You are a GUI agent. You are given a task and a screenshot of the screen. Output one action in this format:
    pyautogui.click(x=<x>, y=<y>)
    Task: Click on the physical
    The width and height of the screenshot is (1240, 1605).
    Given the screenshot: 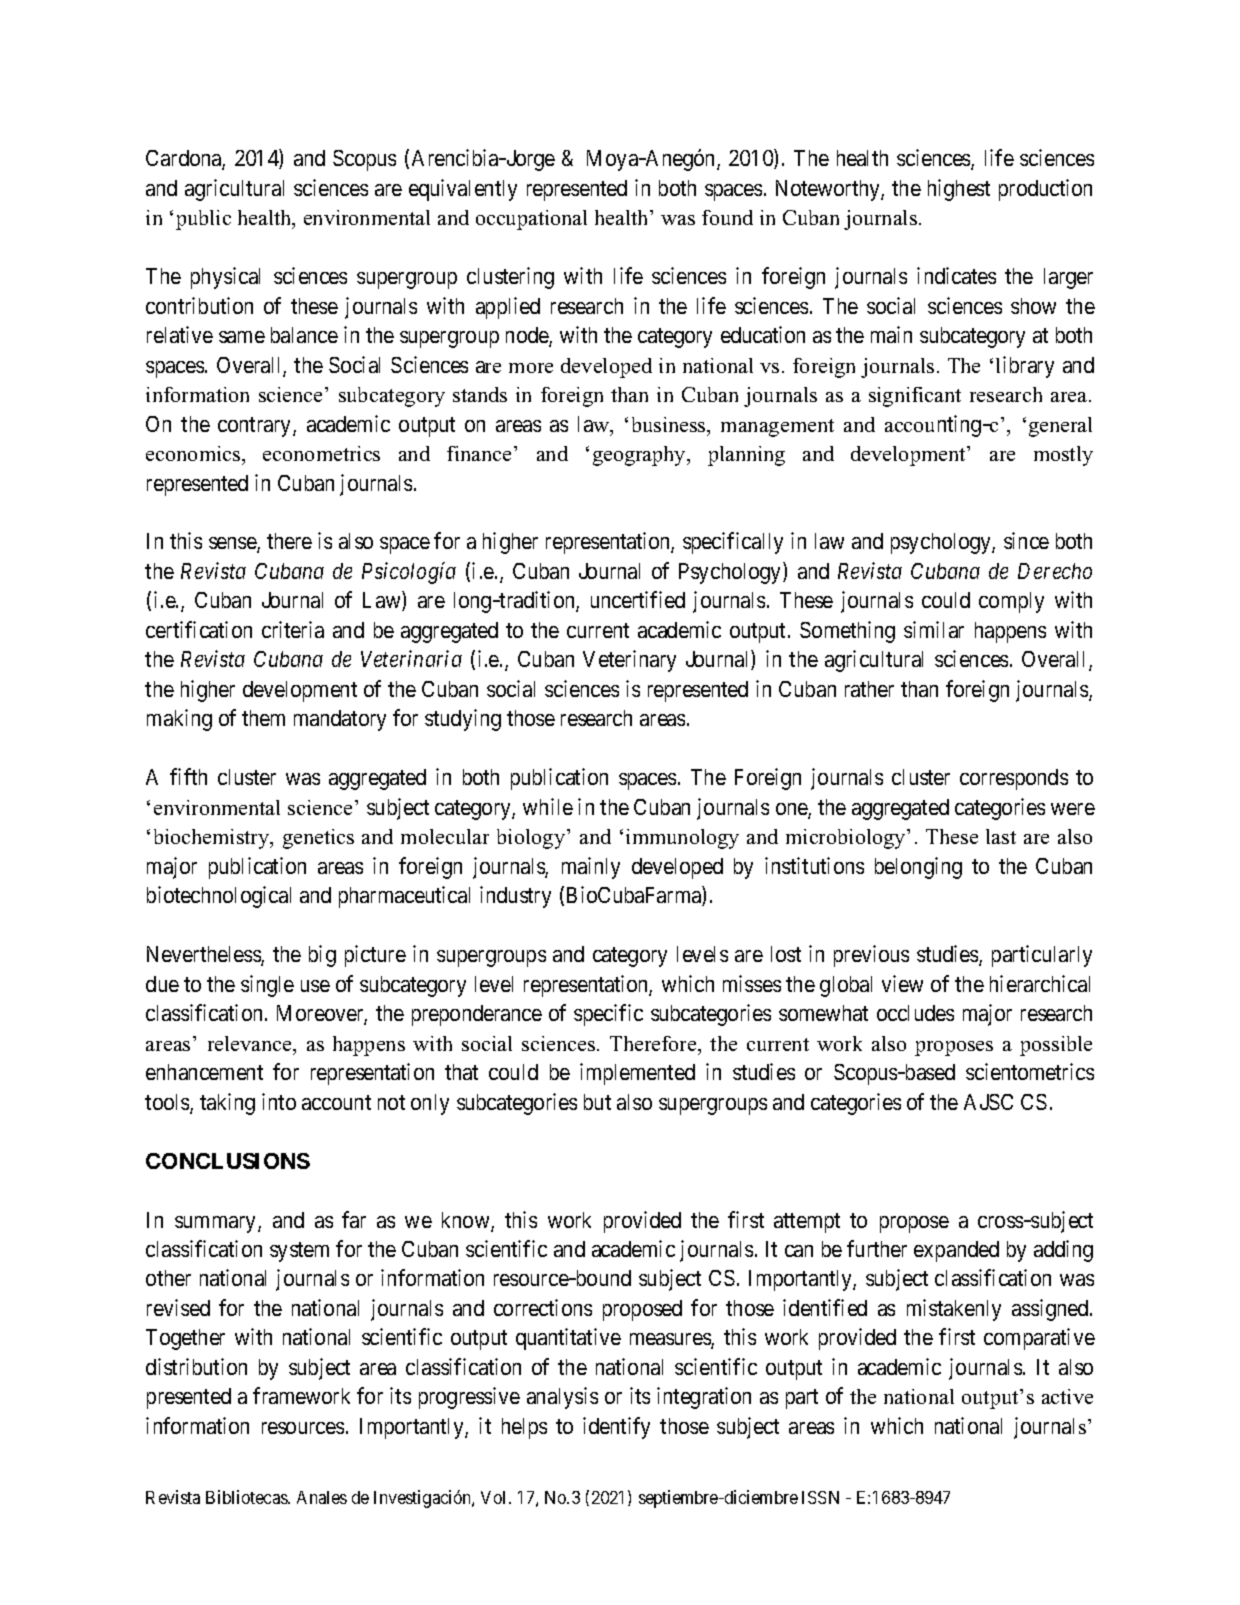 What is the action you would take?
    pyautogui.click(x=225, y=278)
